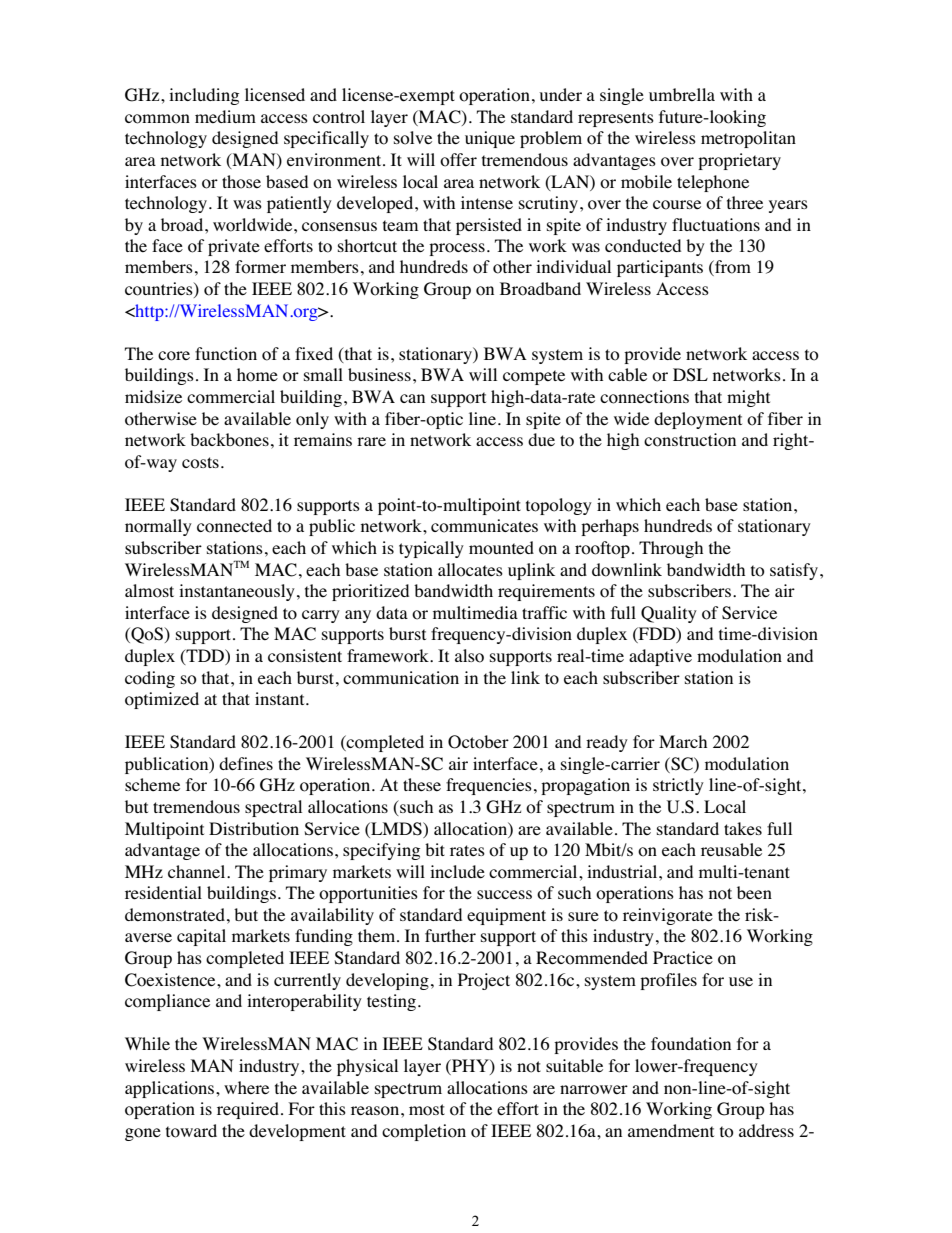 The image size is (952, 1233). I want to click on completion, so click(424, 1132).
